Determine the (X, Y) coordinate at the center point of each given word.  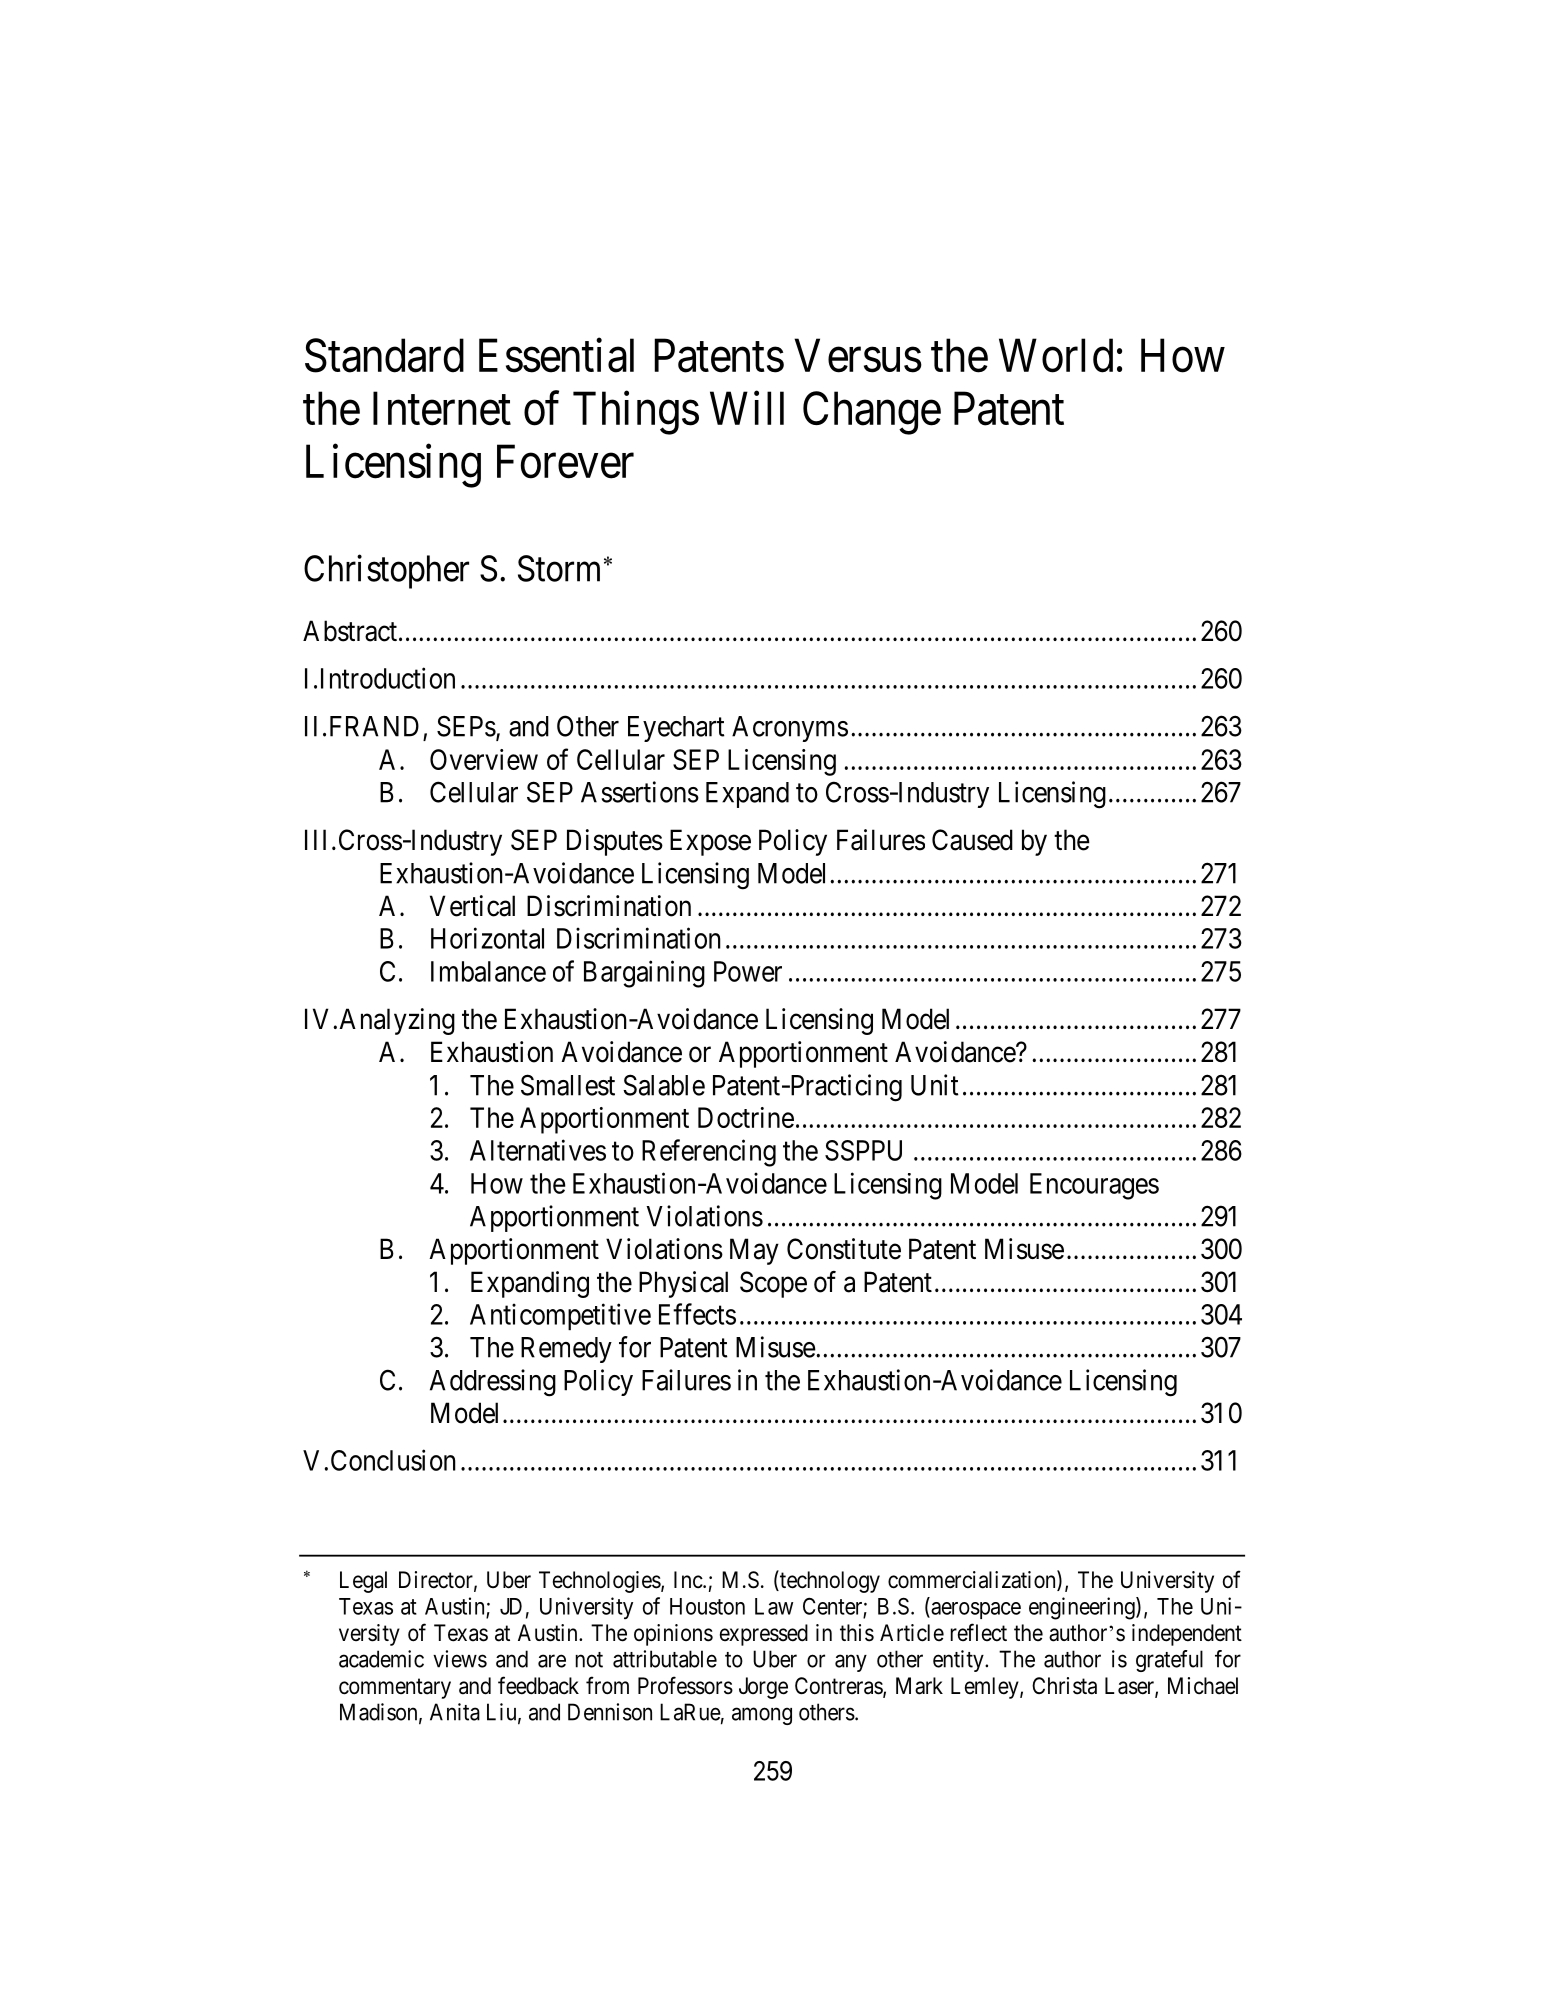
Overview (484, 759)
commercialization (973, 1580)
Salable (664, 1085)
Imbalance (488, 971)
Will (747, 408)
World (1056, 355)
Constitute (844, 1249)
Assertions (640, 792)
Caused (972, 840)
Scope (773, 1284)
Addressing (493, 1383)
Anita (455, 1712)
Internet (442, 409)
